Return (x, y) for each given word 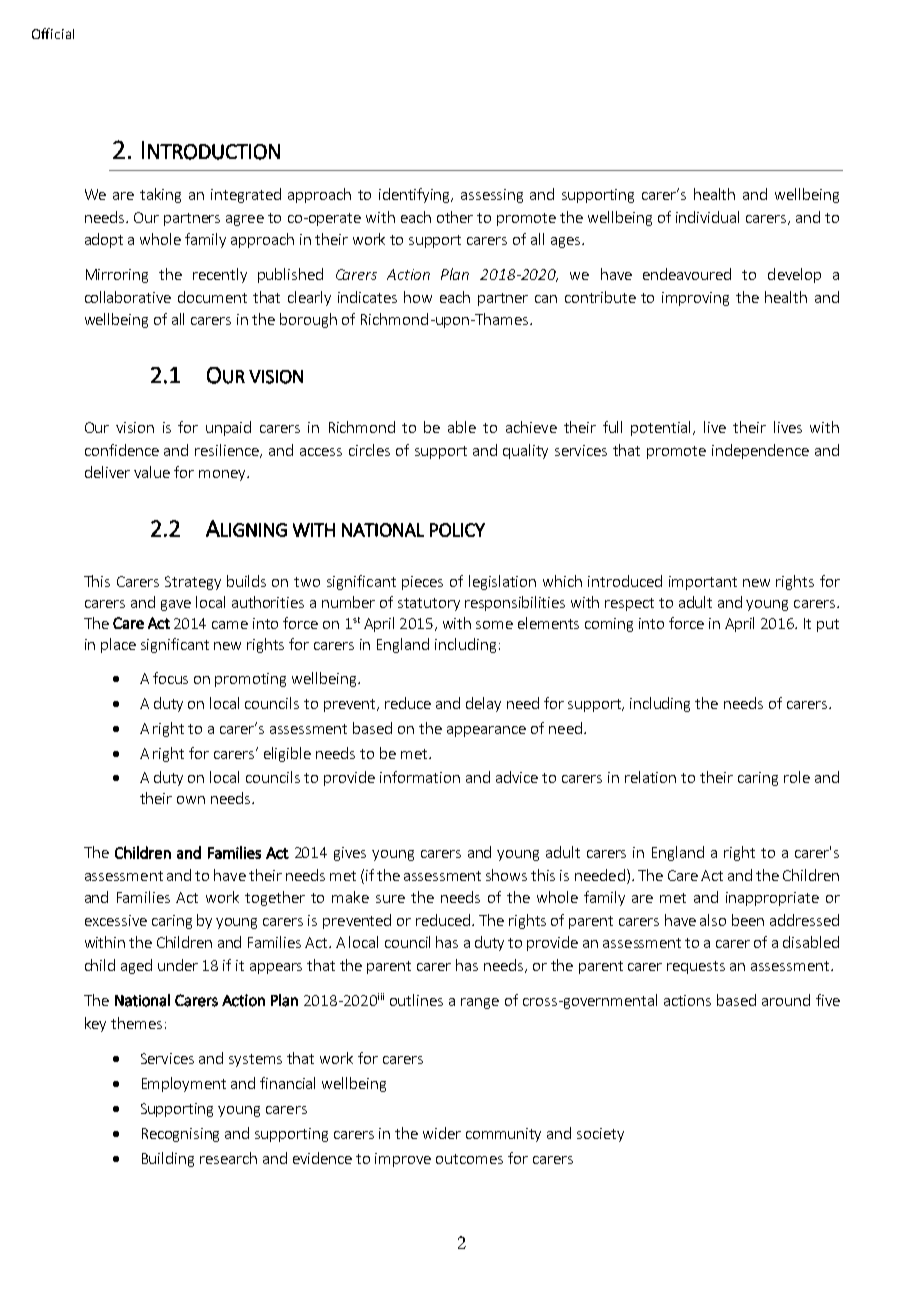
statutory (429, 604)
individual (707, 217)
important (703, 583)
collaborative (128, 297)
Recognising (180, 1135)
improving (695, 299)
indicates (367, 297)
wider (442, 1133)
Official (53, 33)
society (600, 1135)
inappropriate (772, 899)
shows (506, 875)
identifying (416, 195)
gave (176, 605)
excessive (116, 920)
